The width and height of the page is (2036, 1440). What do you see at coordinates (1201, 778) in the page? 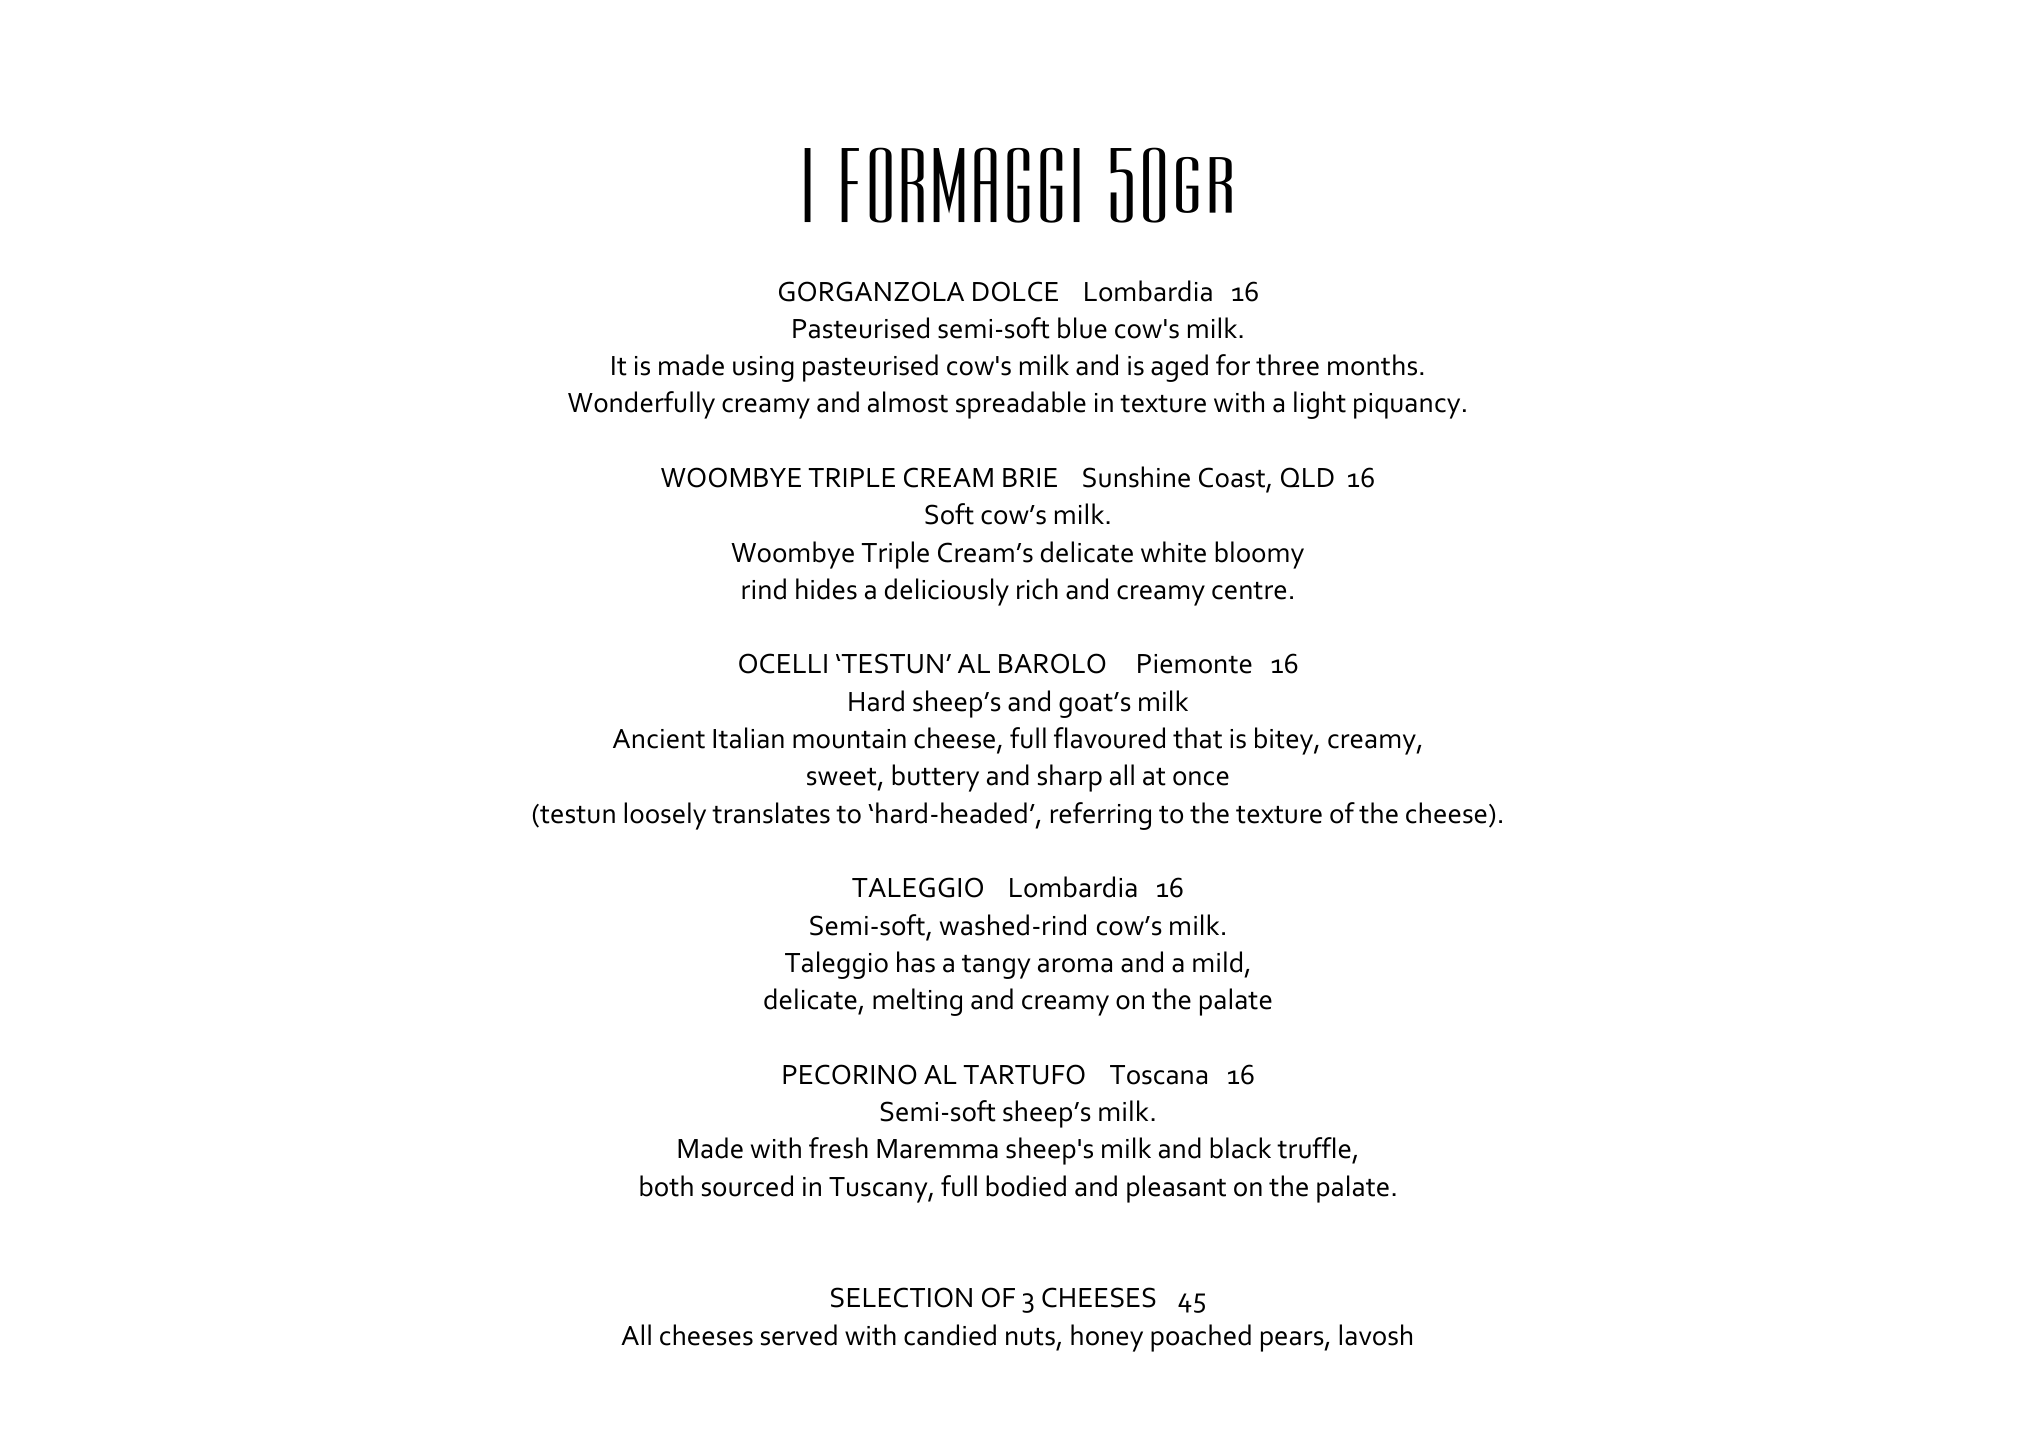
I see `once` at bounding box center [1201, 778].
